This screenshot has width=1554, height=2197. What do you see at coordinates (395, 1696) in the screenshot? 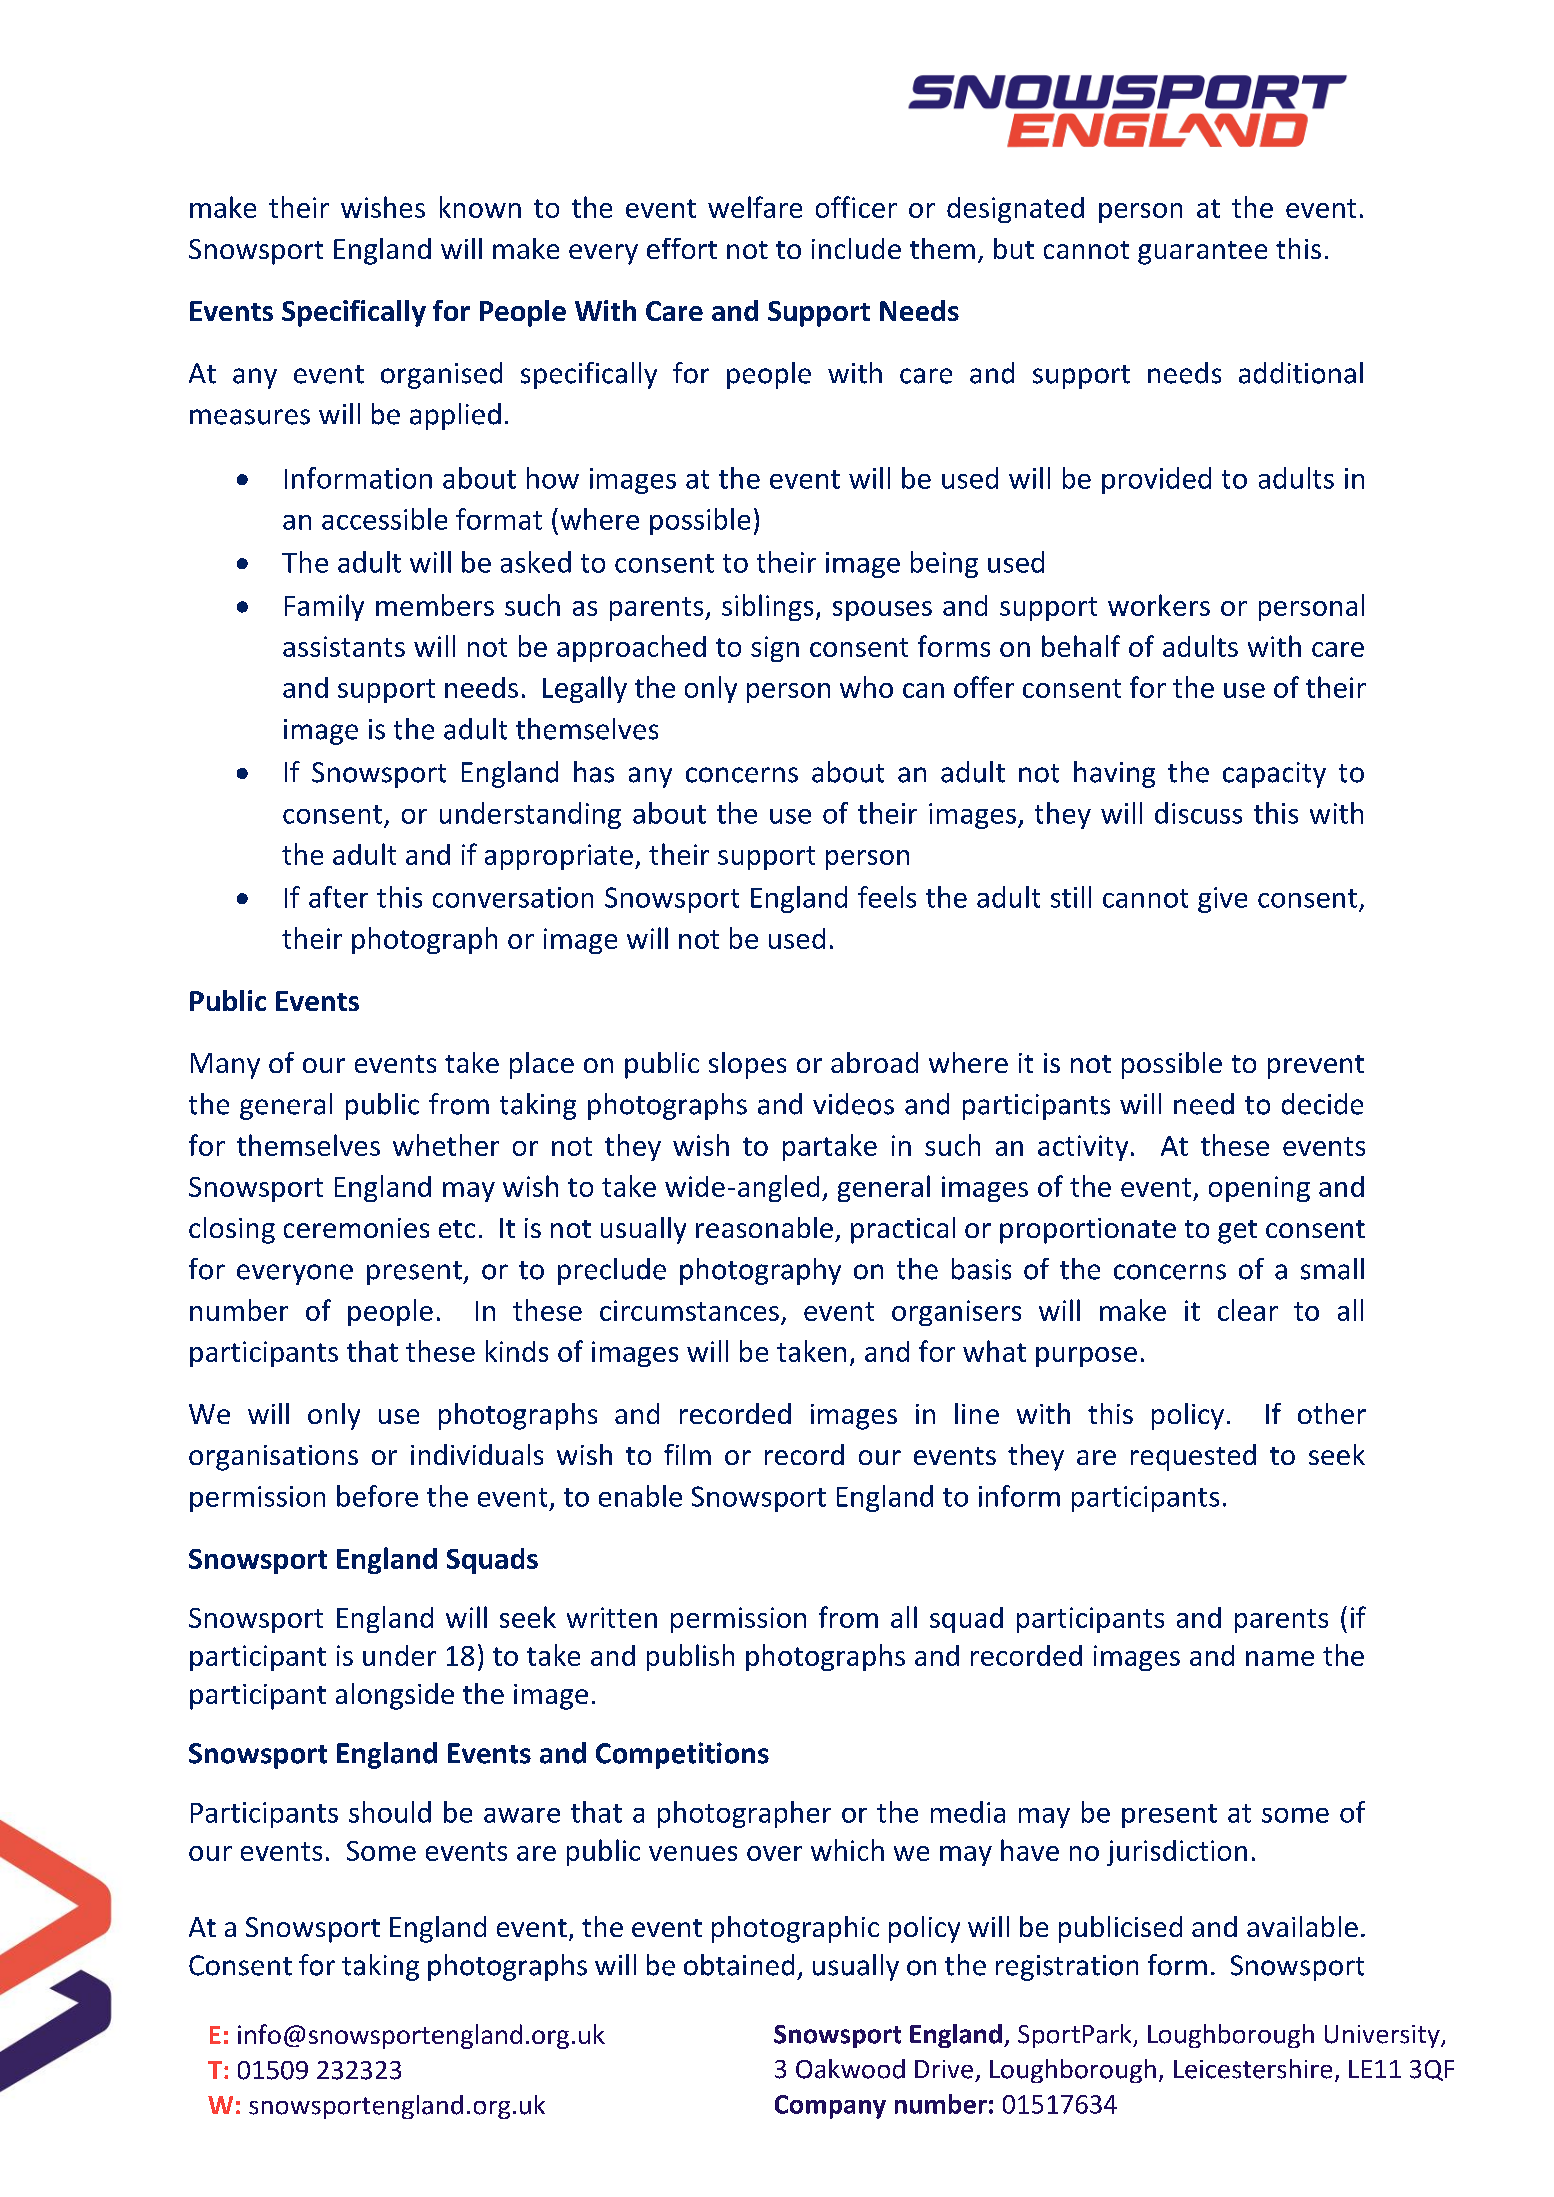
I see `alongside` at bounding box center [395, 1696].
